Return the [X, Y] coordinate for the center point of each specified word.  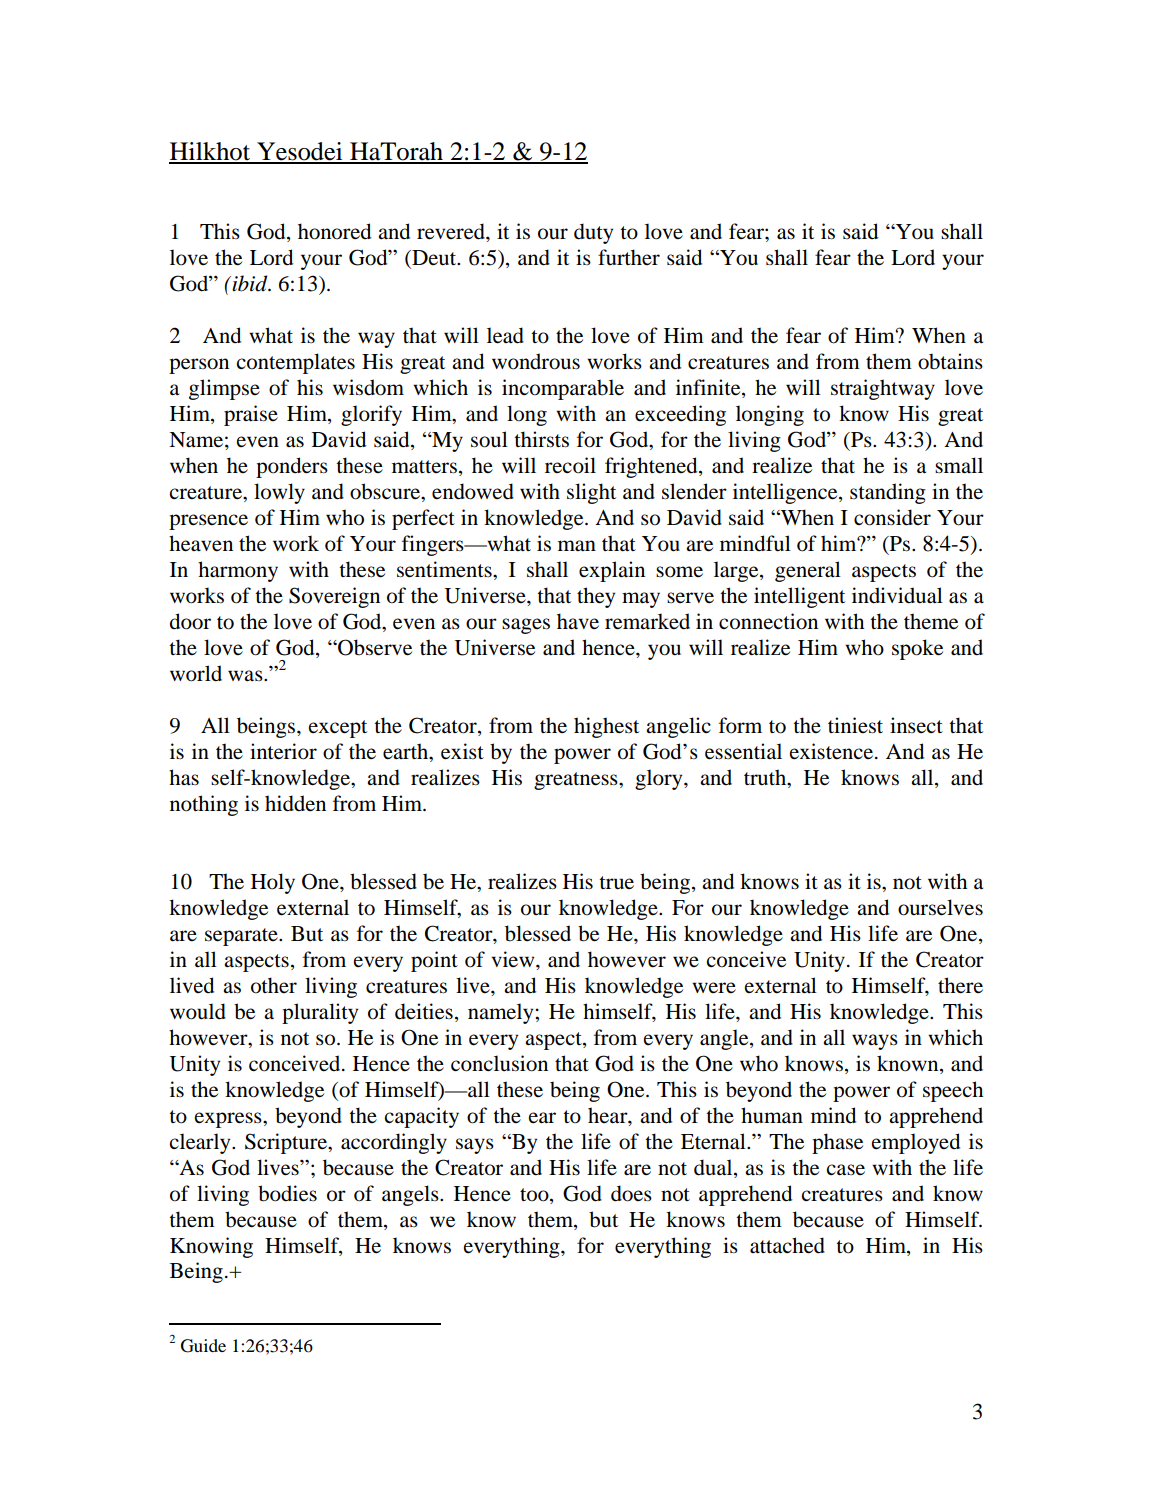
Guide [203, 1346]
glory [660, 779]
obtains [950, 361]
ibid [250, 283]
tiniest [855, 725]
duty [593, 233]
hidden [295, 803]
